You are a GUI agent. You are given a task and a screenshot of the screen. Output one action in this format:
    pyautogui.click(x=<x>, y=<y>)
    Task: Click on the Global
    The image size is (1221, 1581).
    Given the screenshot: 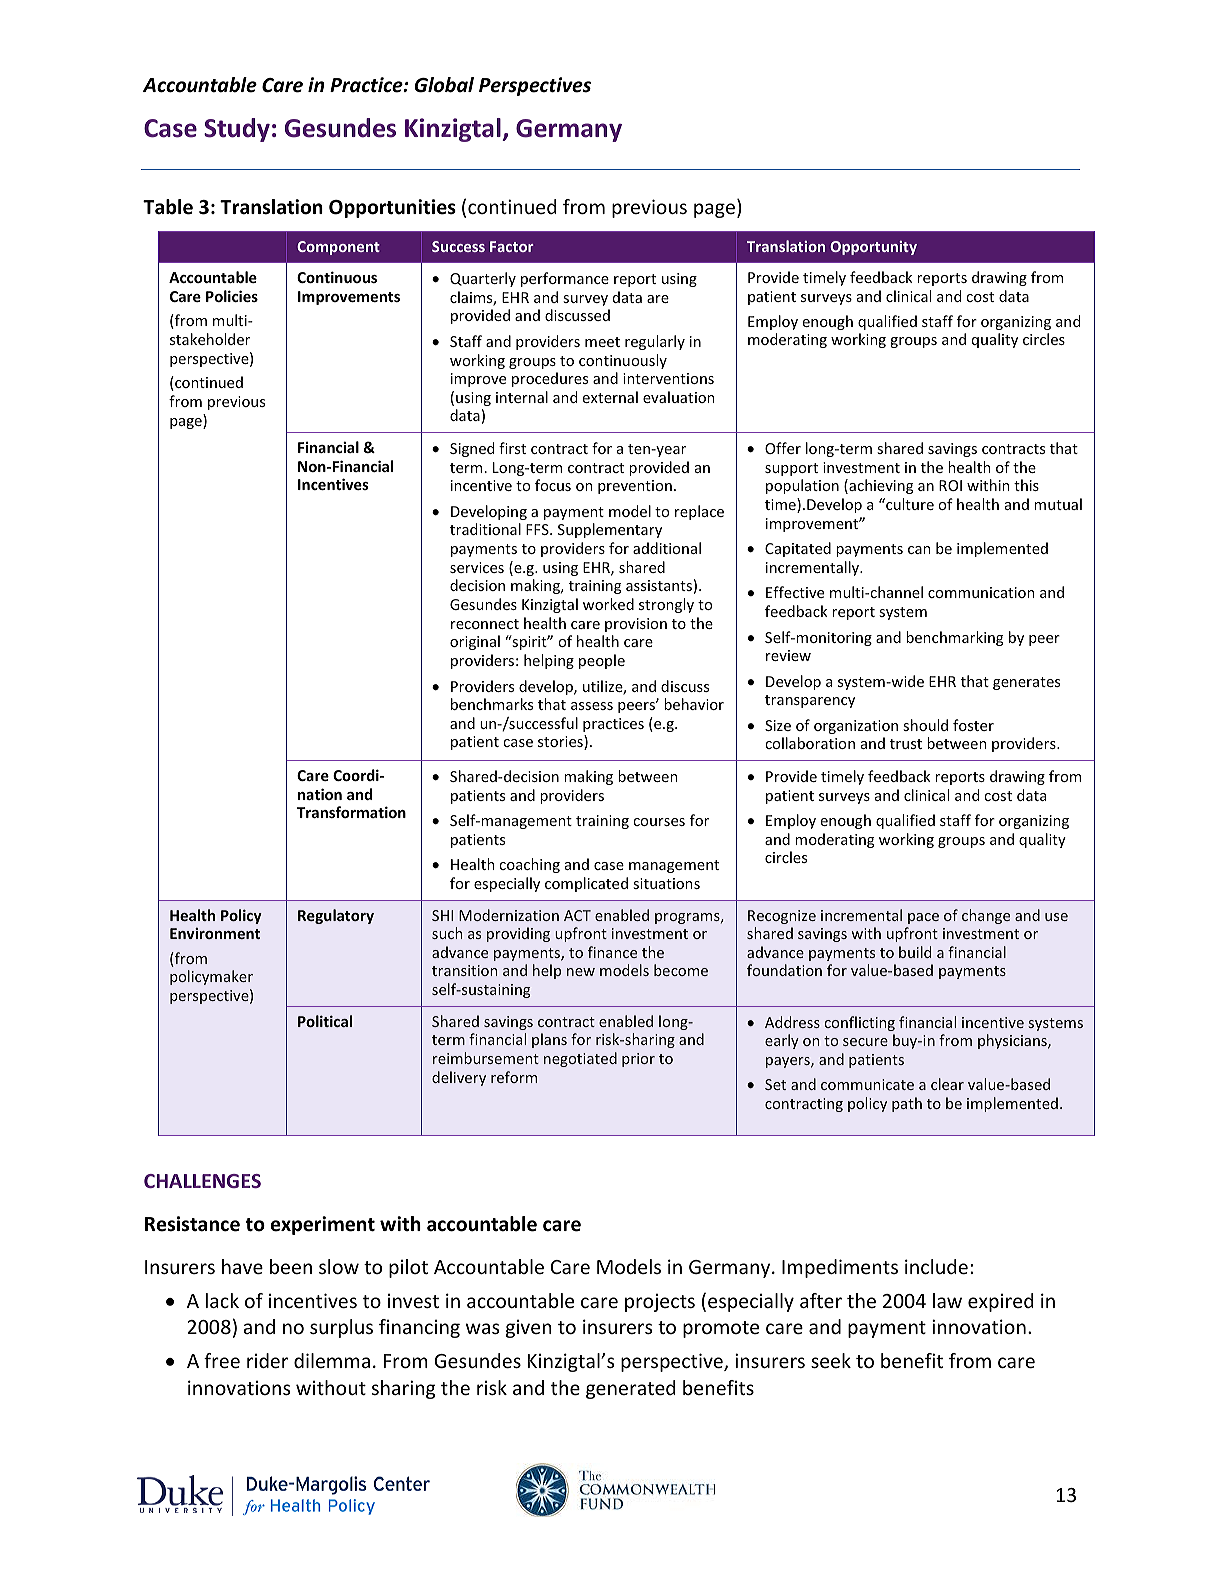 What is the action you would take?
    pyautogui.click(x=444, y=85)
